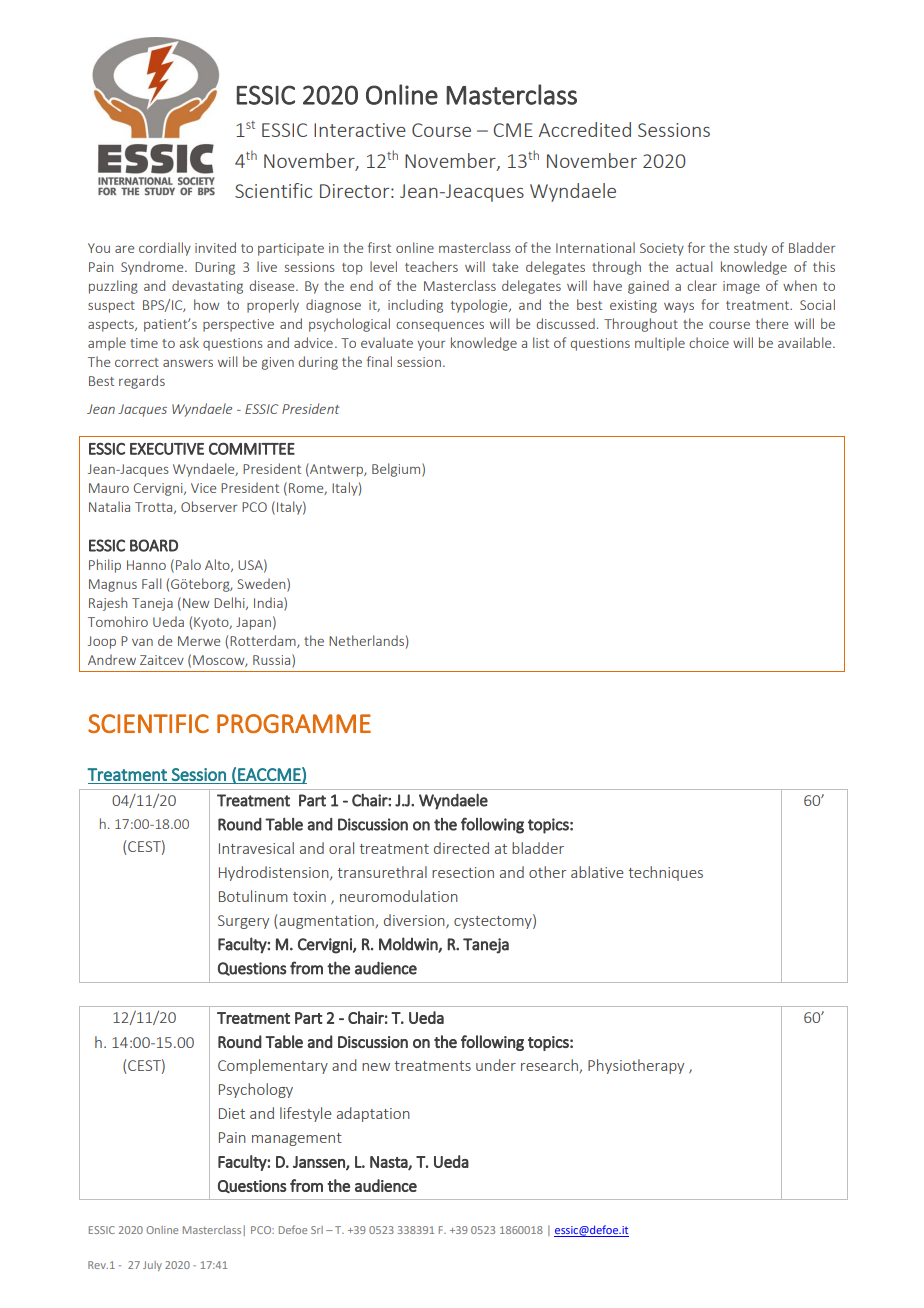 This image has width=924, height=1308. What do you see at coordinates (379, 361) in the image?
I see `final` at bounding box center [379, 361].
